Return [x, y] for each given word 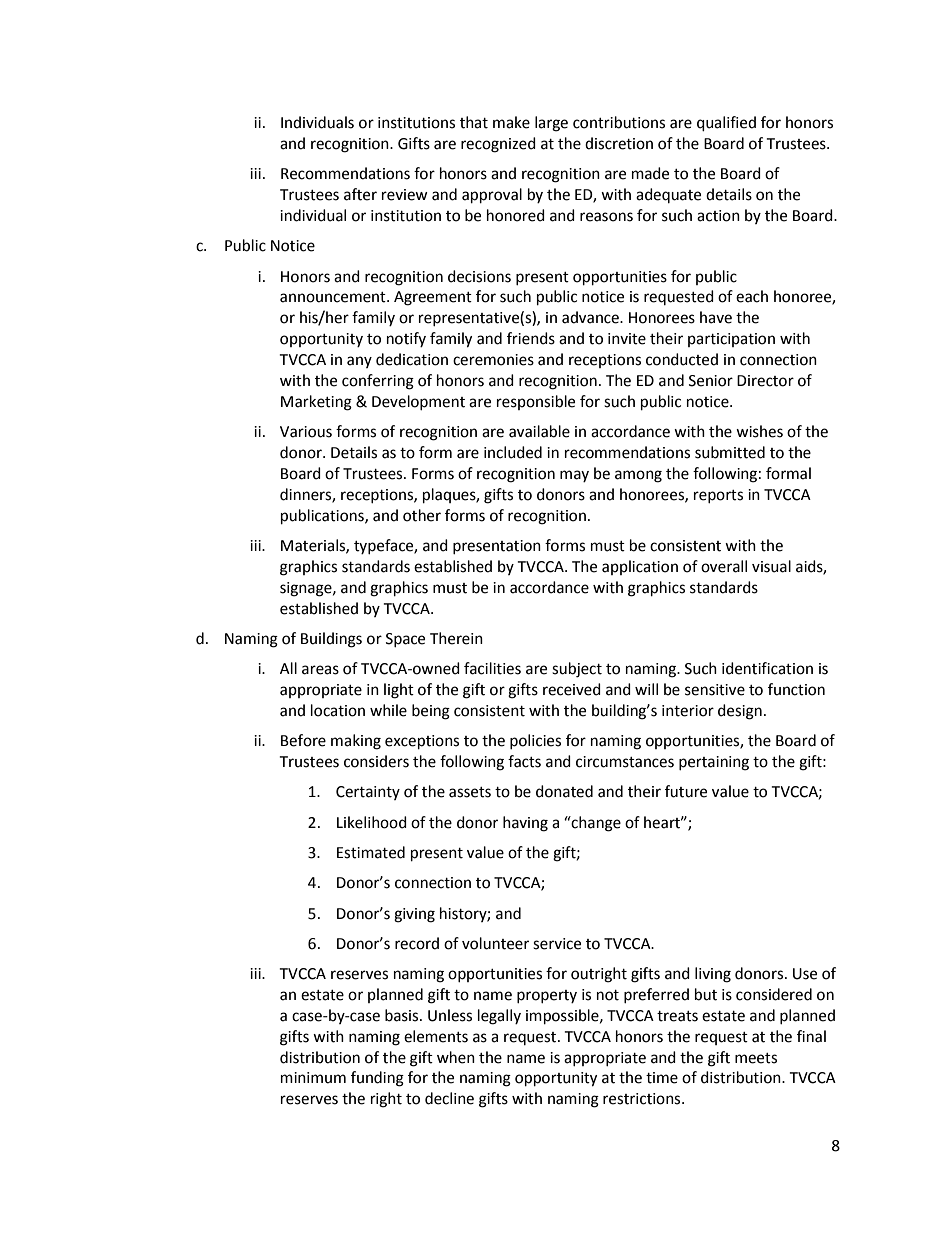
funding [377, 1079]
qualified [726, 124]
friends [531, 338]
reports [718, 496]
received [572, 689]
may [574, 476]
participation [731, 340]
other [422, 515]
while [388, 710]
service [557, 944]
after [360, 194]
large [551, 124]
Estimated [371, 852]
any [359, 362]
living [713, 975]
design [740, 712]
